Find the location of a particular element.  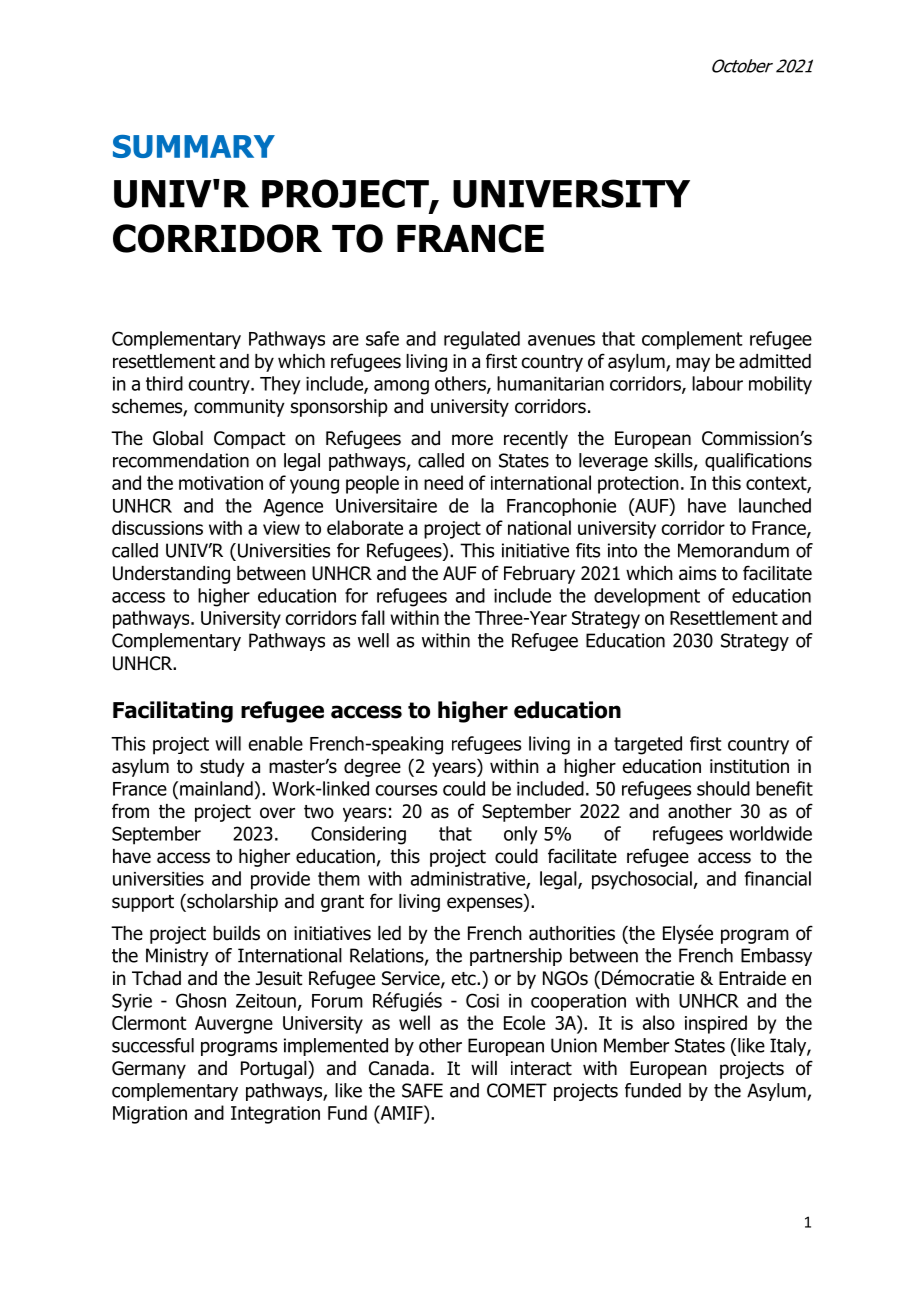

inspired is located at coordinates (716, 1024).
